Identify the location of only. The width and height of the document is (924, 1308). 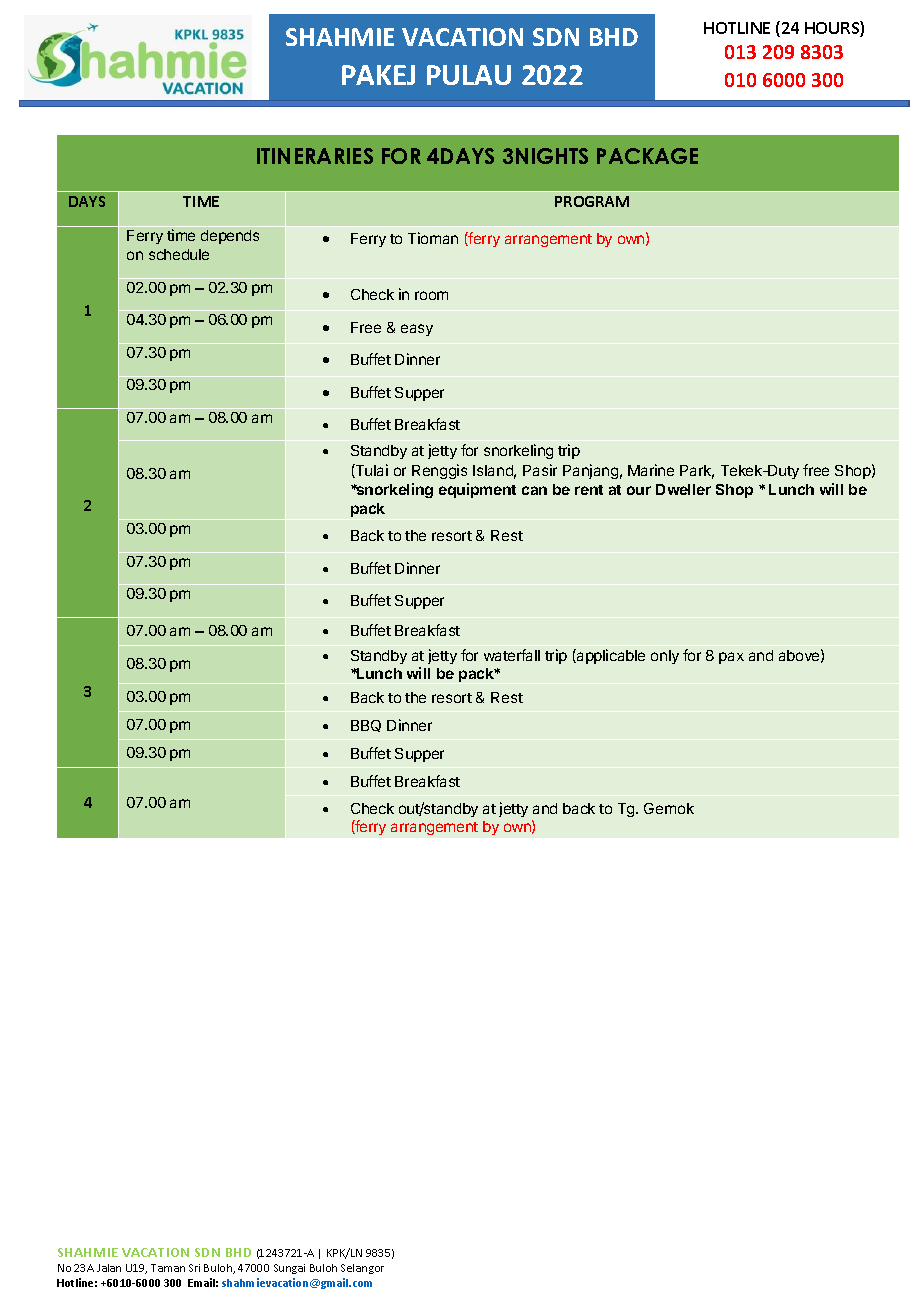
(665, 657).
